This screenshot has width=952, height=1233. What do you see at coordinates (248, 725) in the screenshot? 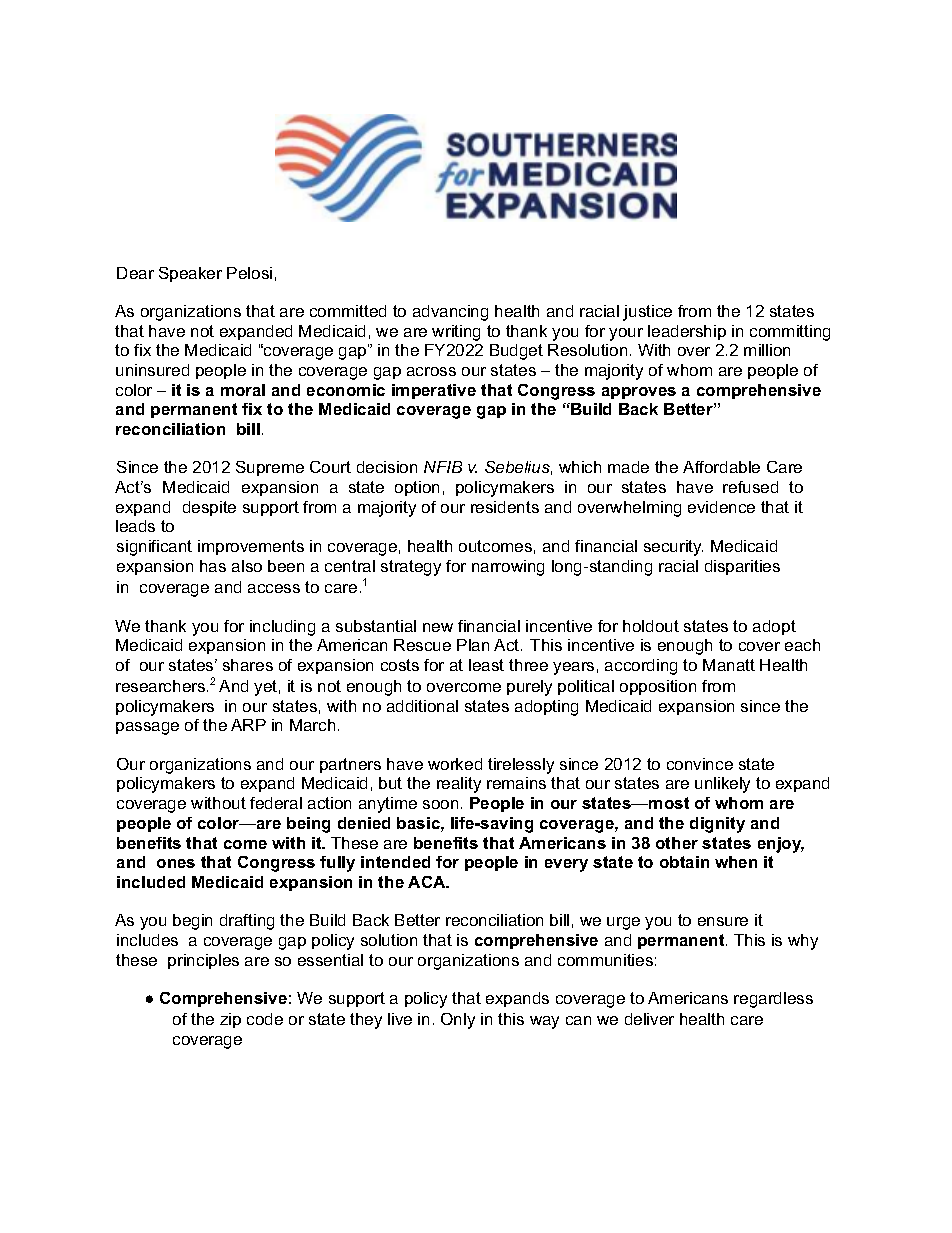
I see `ARP` at bounding box center [248, 725].
